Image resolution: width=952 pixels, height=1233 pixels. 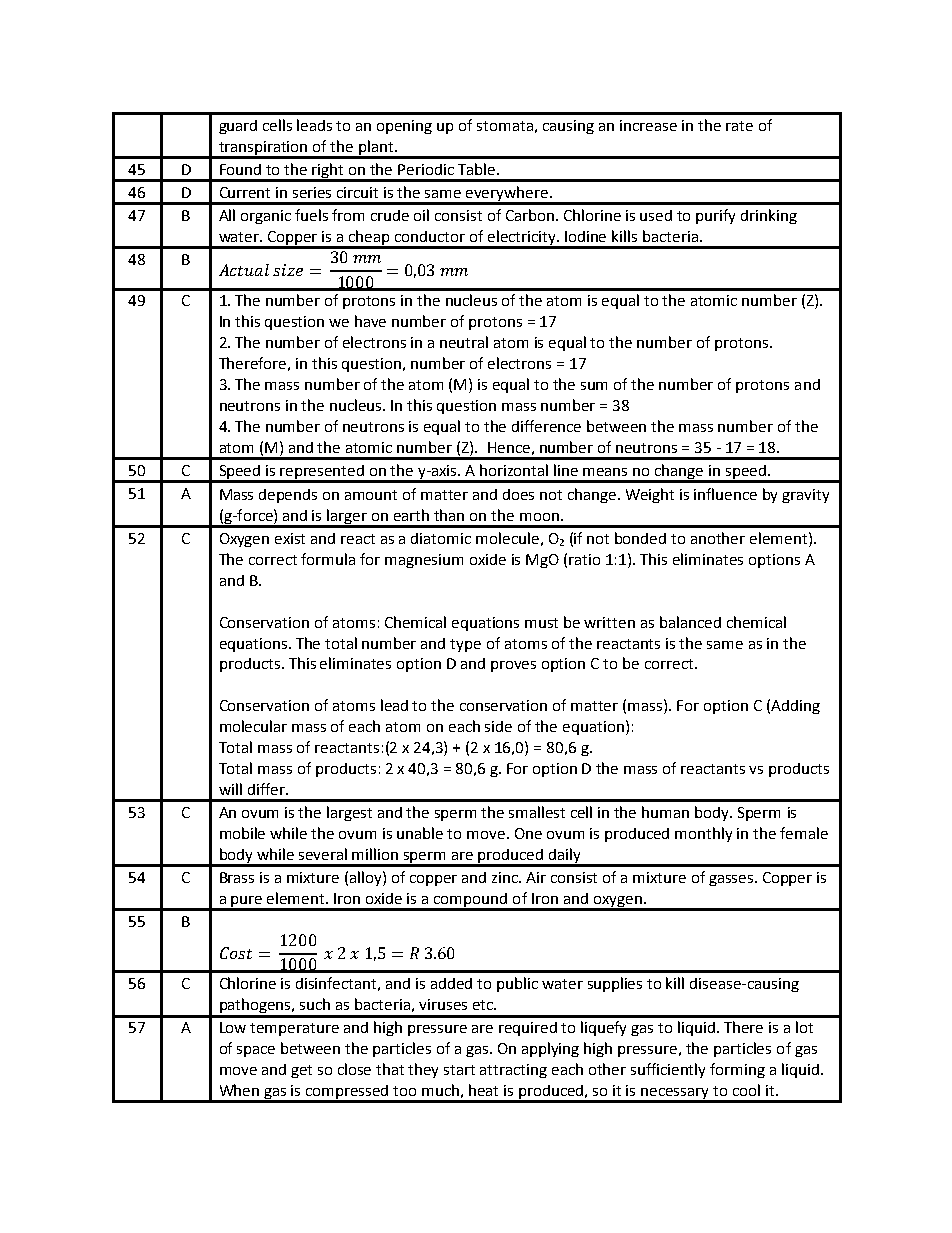 I want to click on get, so click(x=301, y=1071).
